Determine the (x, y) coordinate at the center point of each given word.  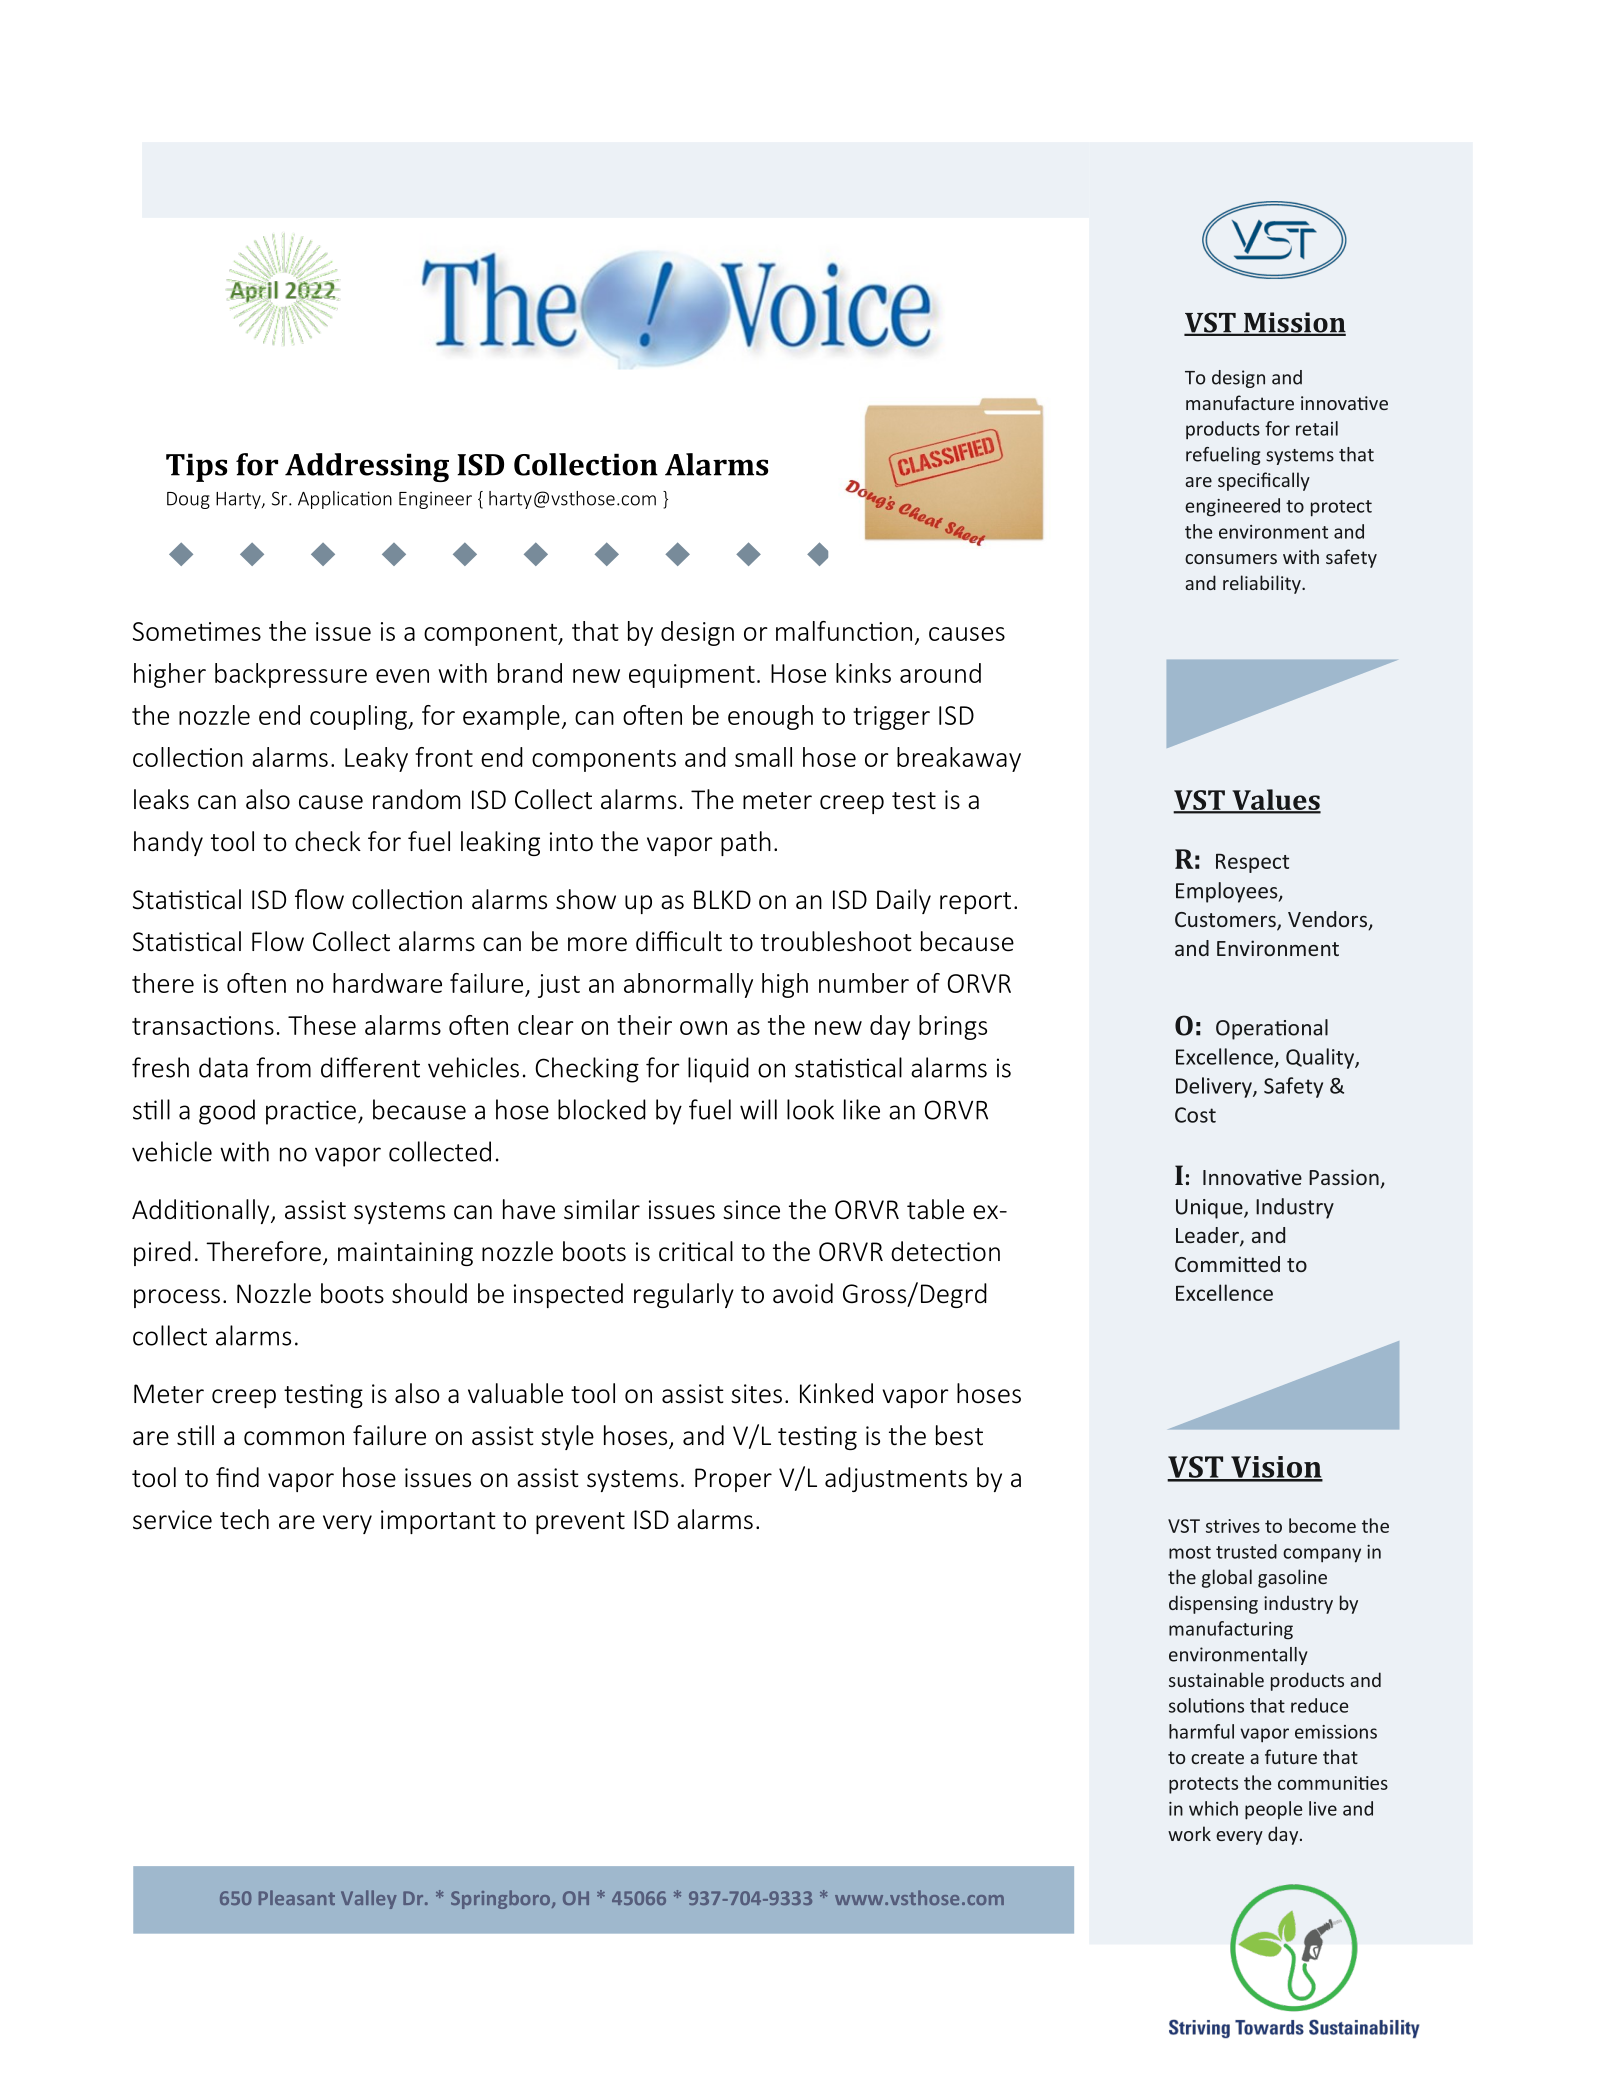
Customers (1226, 921)
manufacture (1240, 402)
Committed (1227, 1264)
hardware (387, 983)
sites (756, 1394)
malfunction (844, 631)
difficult (679, 941)
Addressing (367, 467)
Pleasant (297, 1897)
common (294, 1438)
